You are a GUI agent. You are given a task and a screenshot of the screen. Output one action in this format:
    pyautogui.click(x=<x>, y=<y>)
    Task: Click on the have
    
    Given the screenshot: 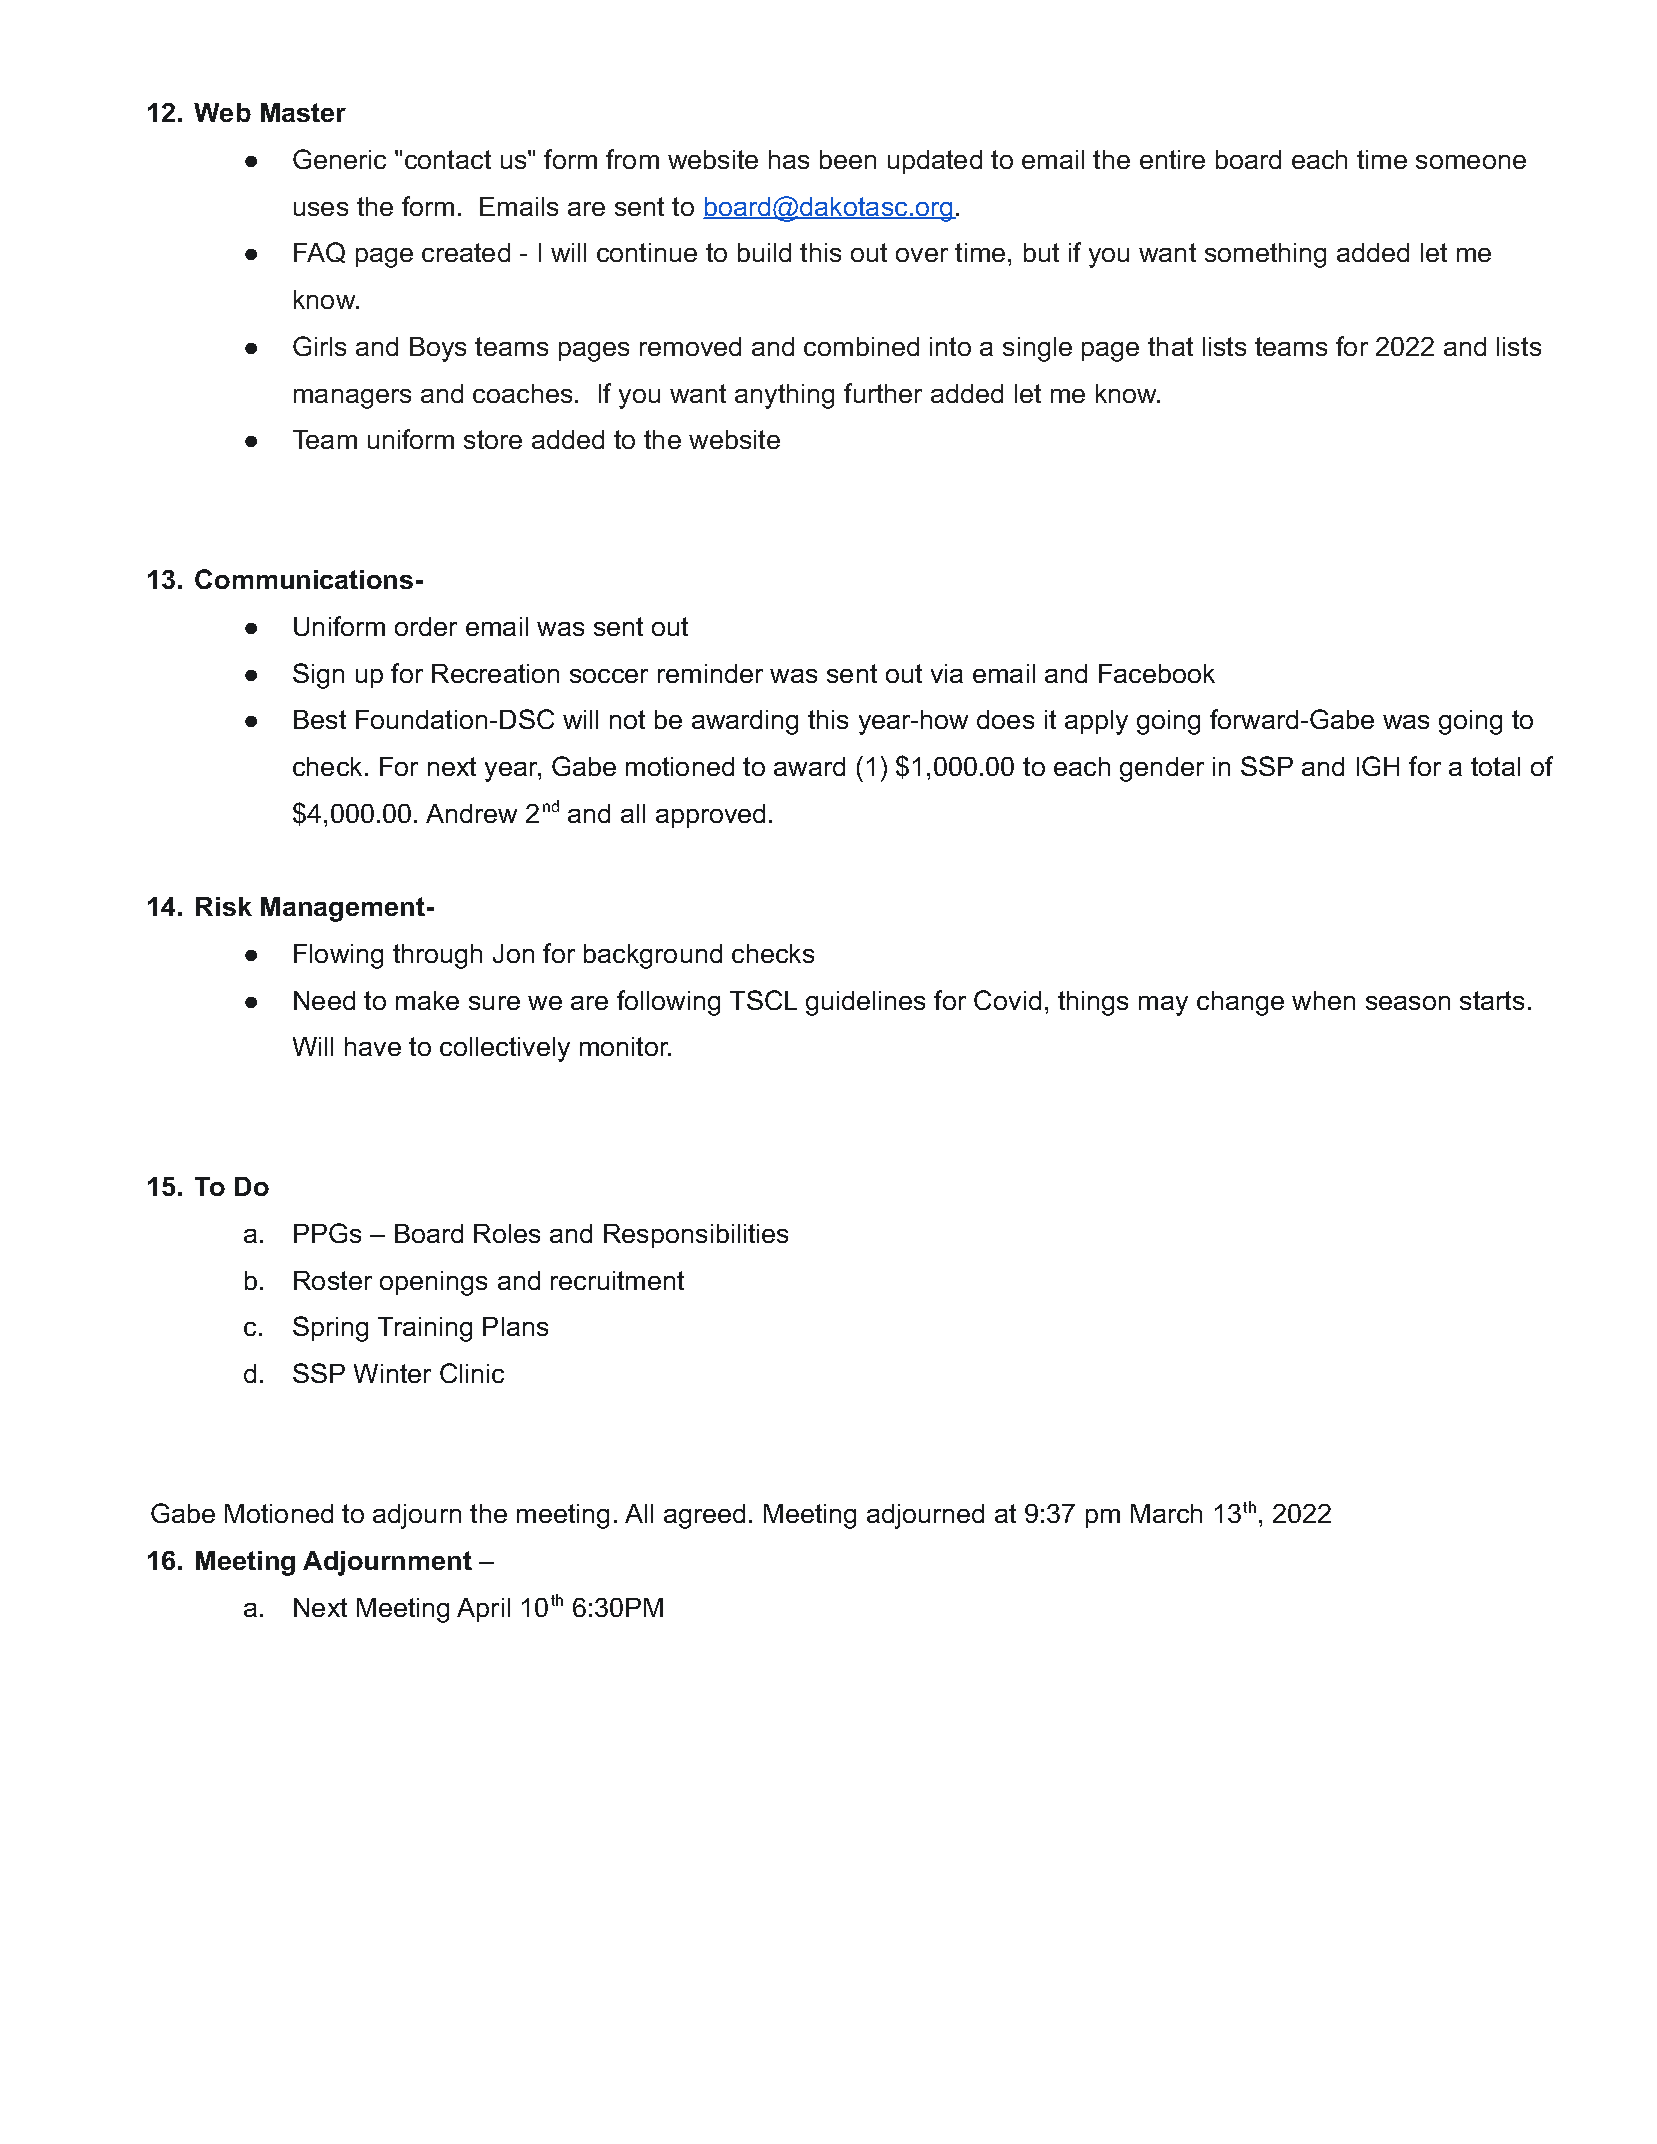 What is the action you would take?
    pyautogui.click(x=373, y=1046)
